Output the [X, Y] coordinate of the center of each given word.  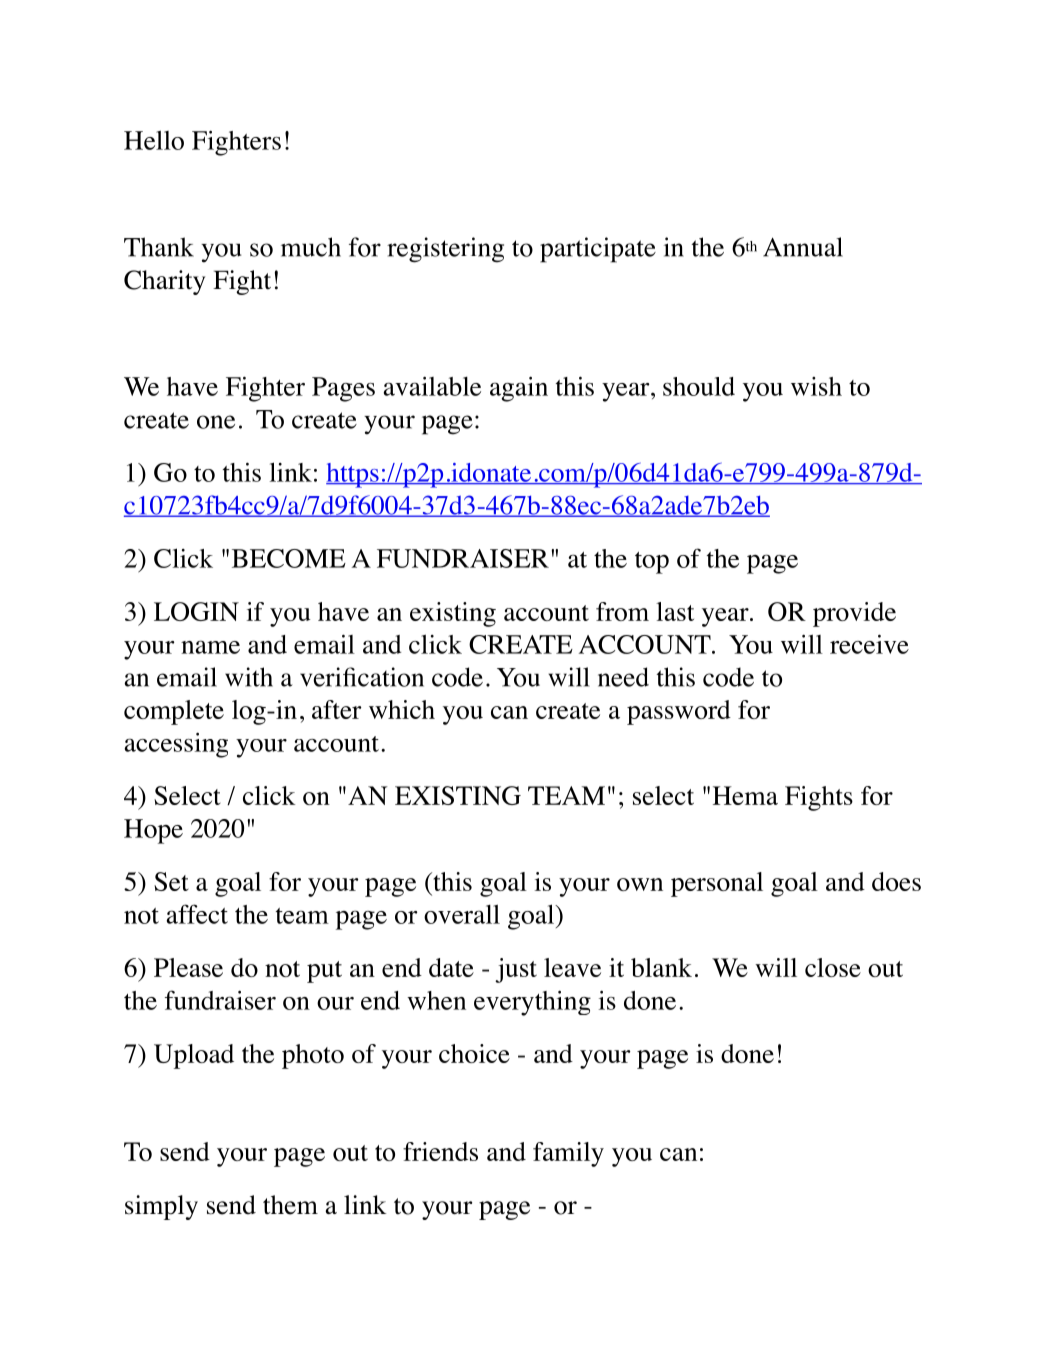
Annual [803, 247]
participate [598, 250]
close [833, 967]
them [290, 1205]
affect [197, 914]
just [516, 970]
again [519, 389]
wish [816, 386]
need [623, 677]
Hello [154, 140]
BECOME [289, 558]
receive [869, 644]
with [249, 677]
